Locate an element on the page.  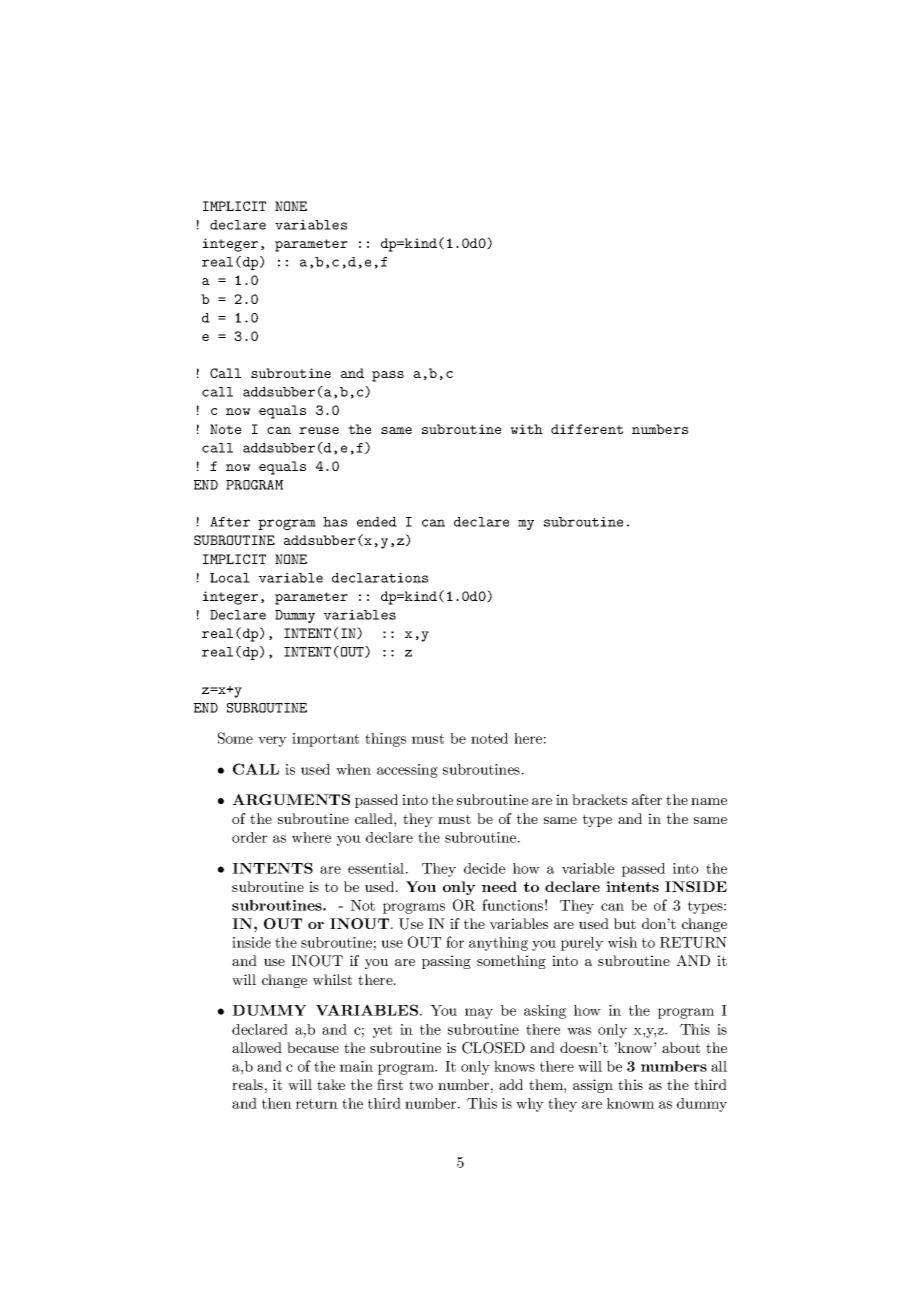
different is located at coordinates (587, 429).
